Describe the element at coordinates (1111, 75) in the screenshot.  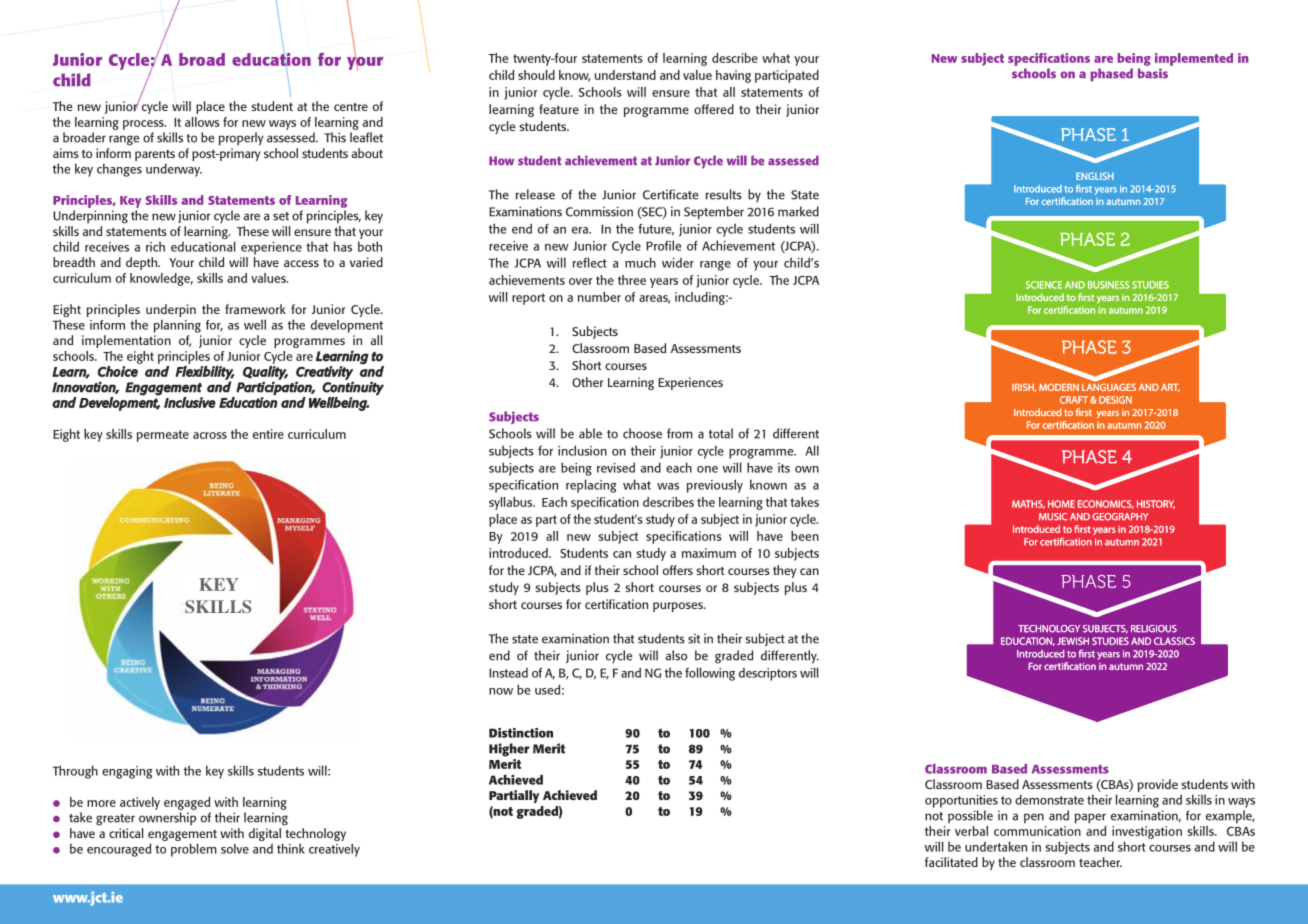
I see `phased` at that location.
